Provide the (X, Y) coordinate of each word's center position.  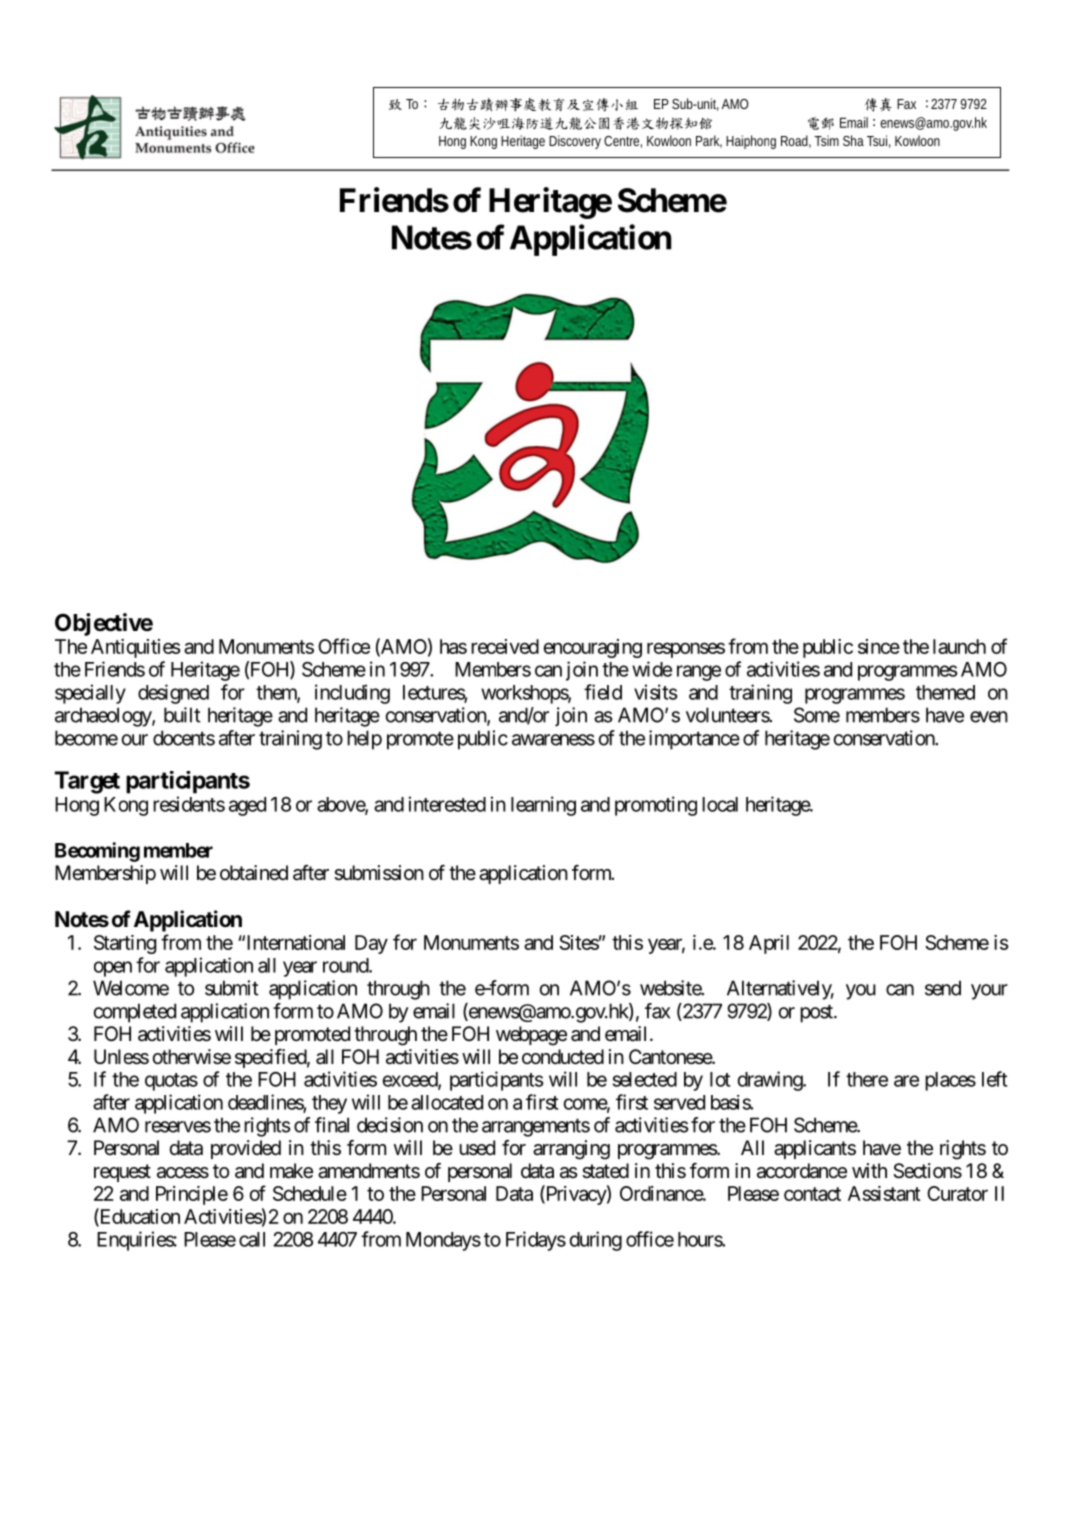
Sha (853, 140)
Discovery (575, 142)
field (603, 692)
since (879, 646)
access (183, 1173)
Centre (621, 141)
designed (173, 694)
